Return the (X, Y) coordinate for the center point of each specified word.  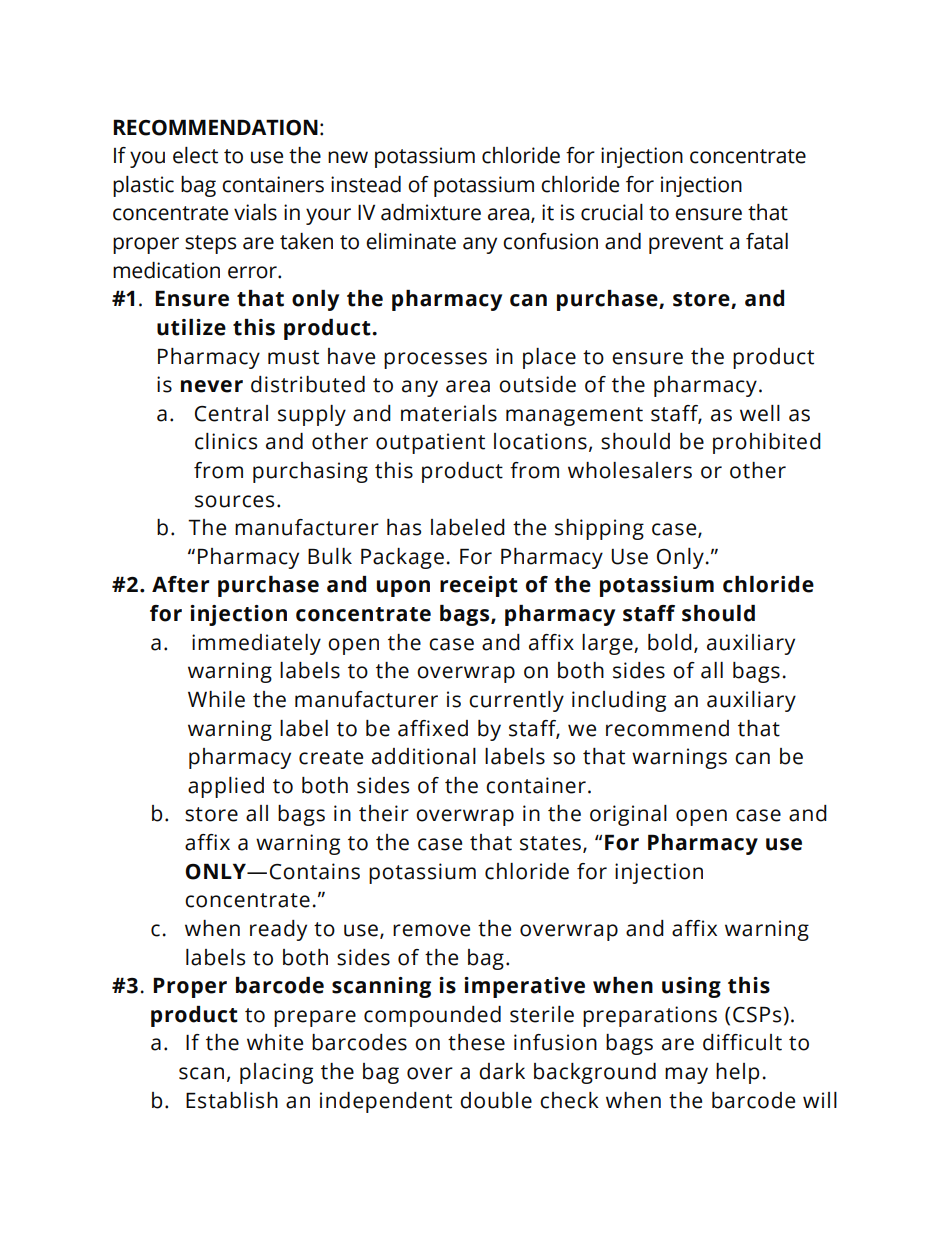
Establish (232, 1100)
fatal (767, 241)
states (550, 843)
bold (670, 642)
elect (195, 155)
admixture (431, 212)
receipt (479, 586)
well (760, 413)
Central (231, 413)
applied (226, 787)
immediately (256, 644)
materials (449, 413)
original (628, 815)
